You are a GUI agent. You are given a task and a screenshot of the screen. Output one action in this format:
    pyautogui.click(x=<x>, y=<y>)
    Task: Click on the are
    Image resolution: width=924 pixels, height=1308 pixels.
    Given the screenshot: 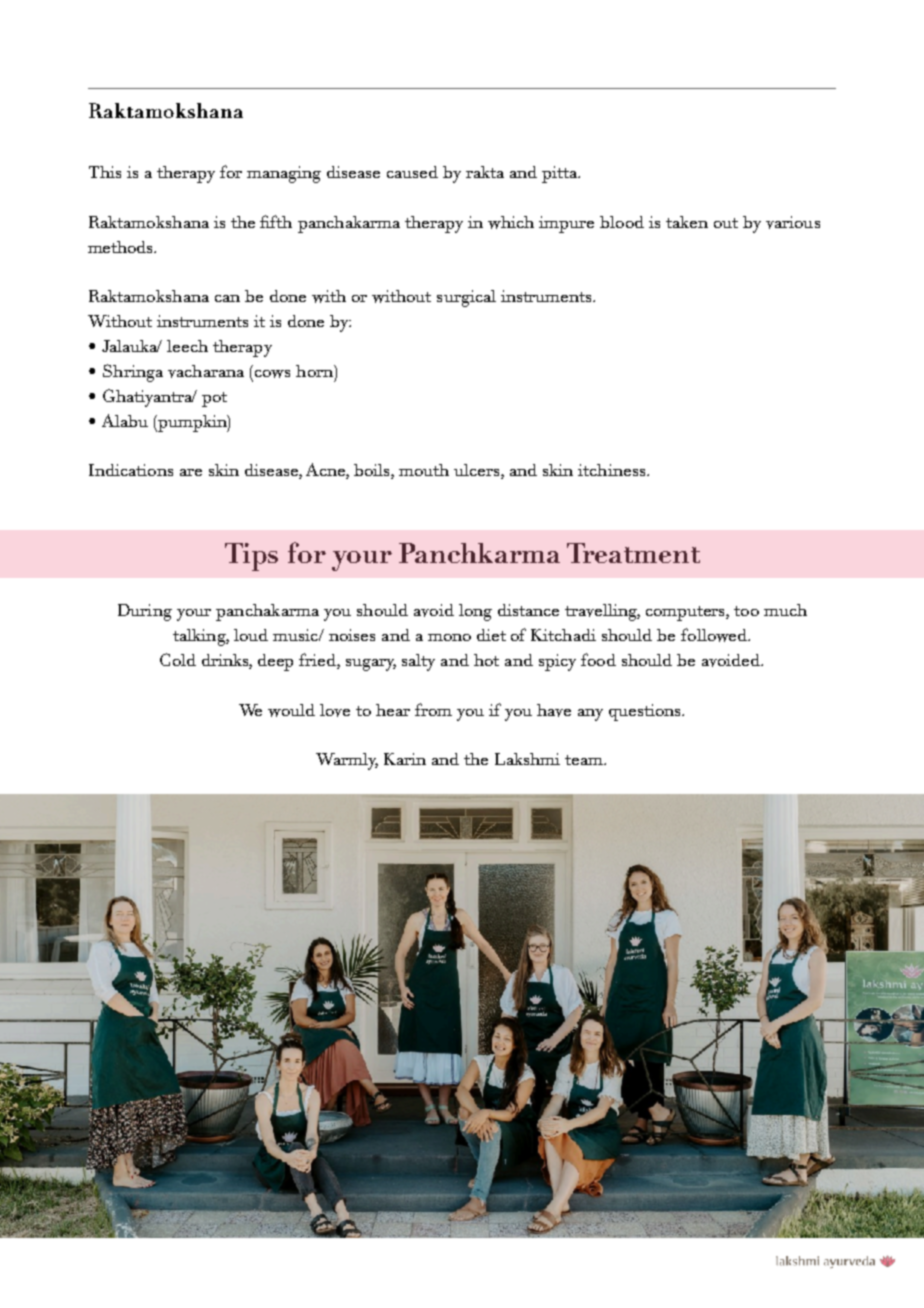 What is the action you would take?
    pyautogui.click(x=191, y=472)
